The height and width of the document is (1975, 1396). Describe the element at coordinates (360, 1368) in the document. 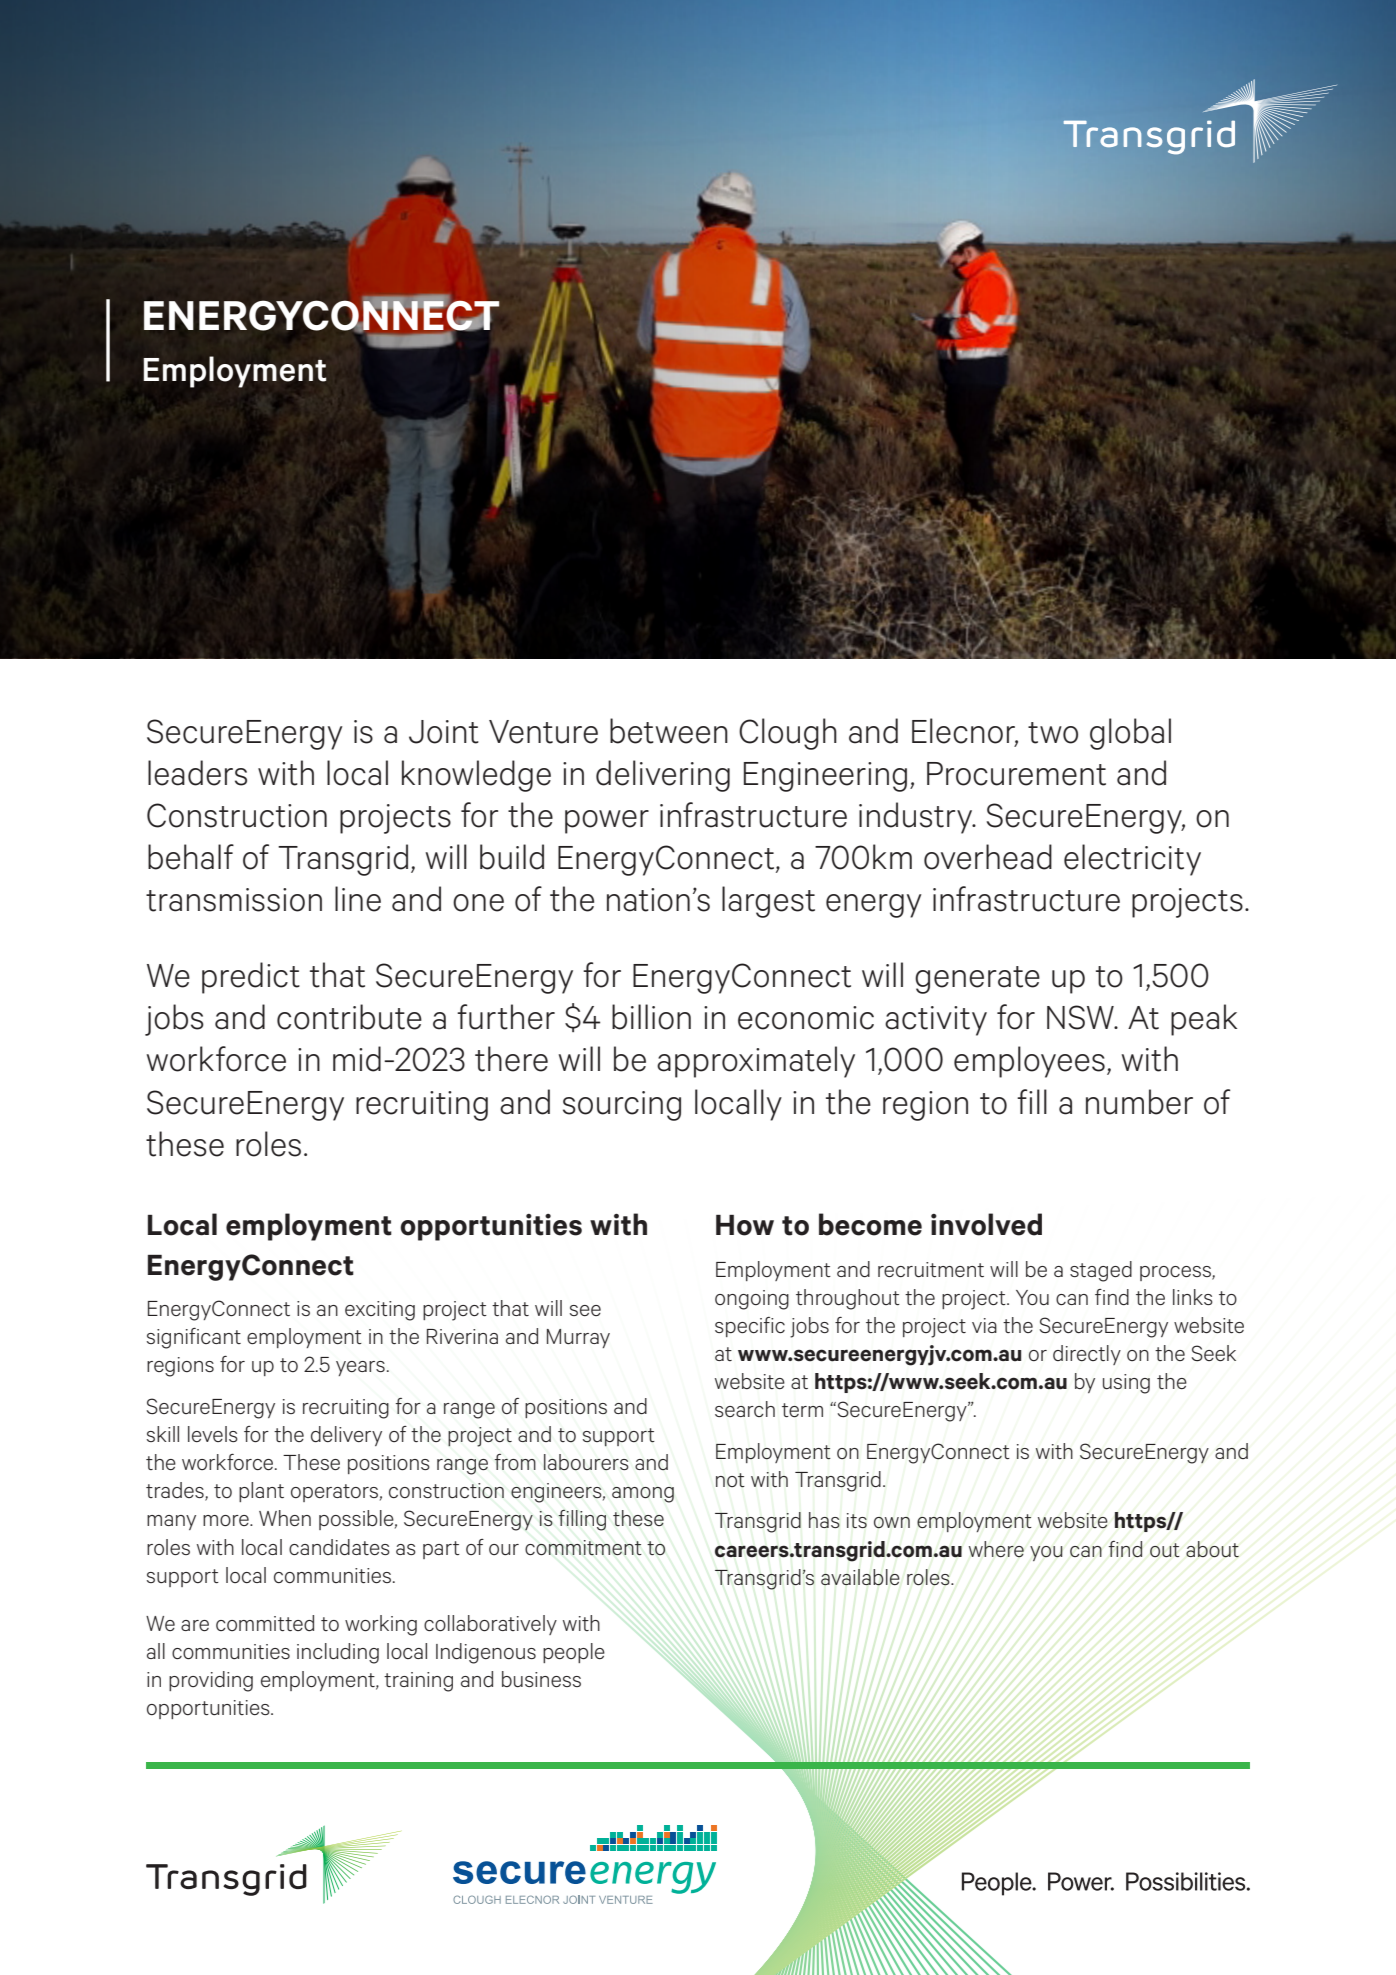

I see `years` at that location.
